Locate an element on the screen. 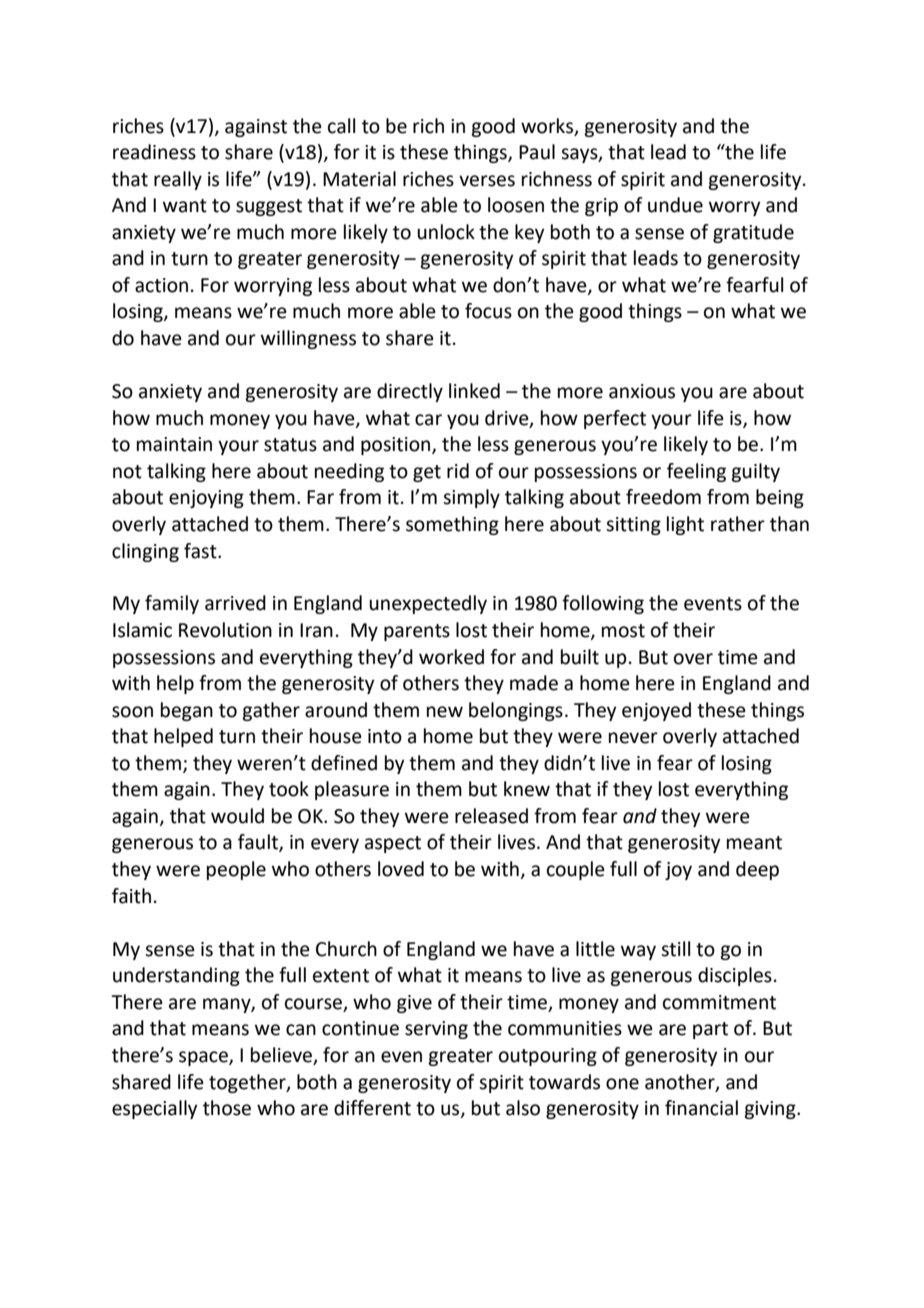  most is located at coordinates (623, 631).
